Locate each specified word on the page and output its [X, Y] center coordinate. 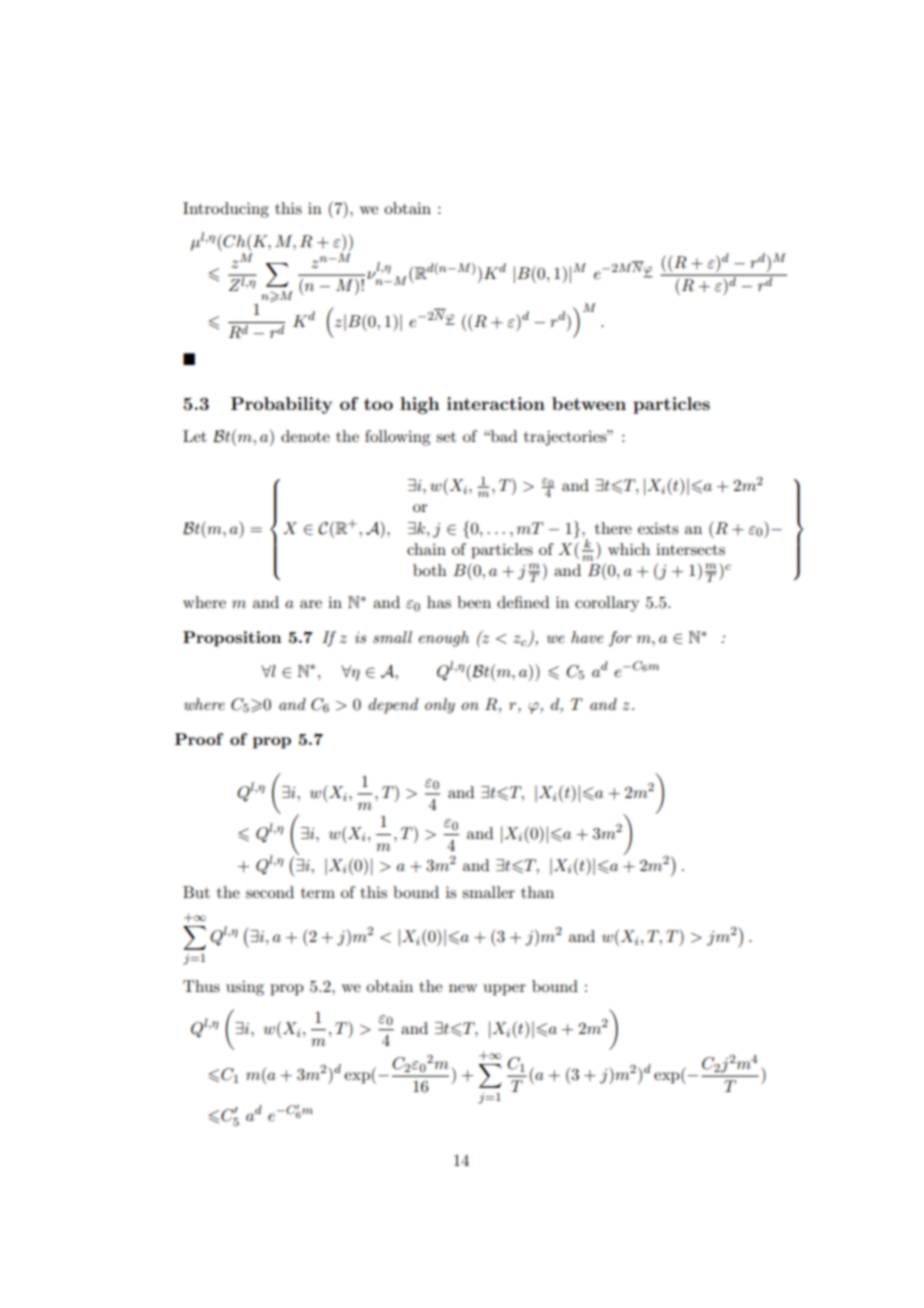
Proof [199, 739]
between [589, 403]
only [440, 706]
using [245, 988]
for [620, 639]
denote [305, 436]
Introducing [226, 210]
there [613, 528]
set [446, 437]
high [420, 405]
